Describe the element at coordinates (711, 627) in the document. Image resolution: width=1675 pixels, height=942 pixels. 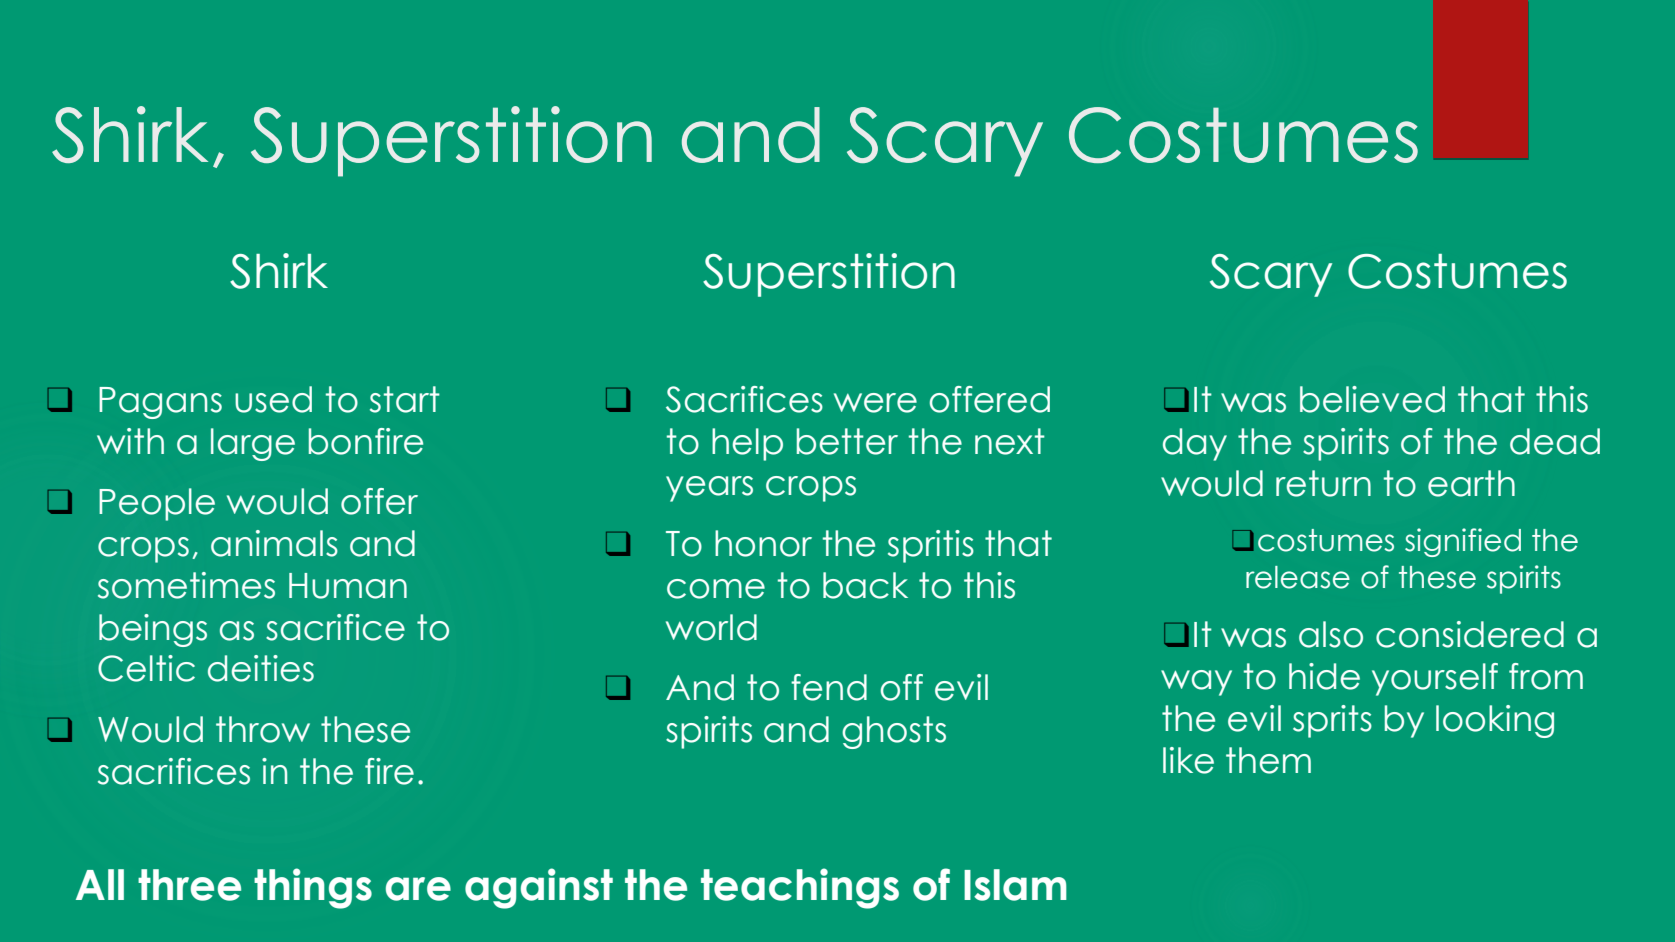
I see `world` at that location.
